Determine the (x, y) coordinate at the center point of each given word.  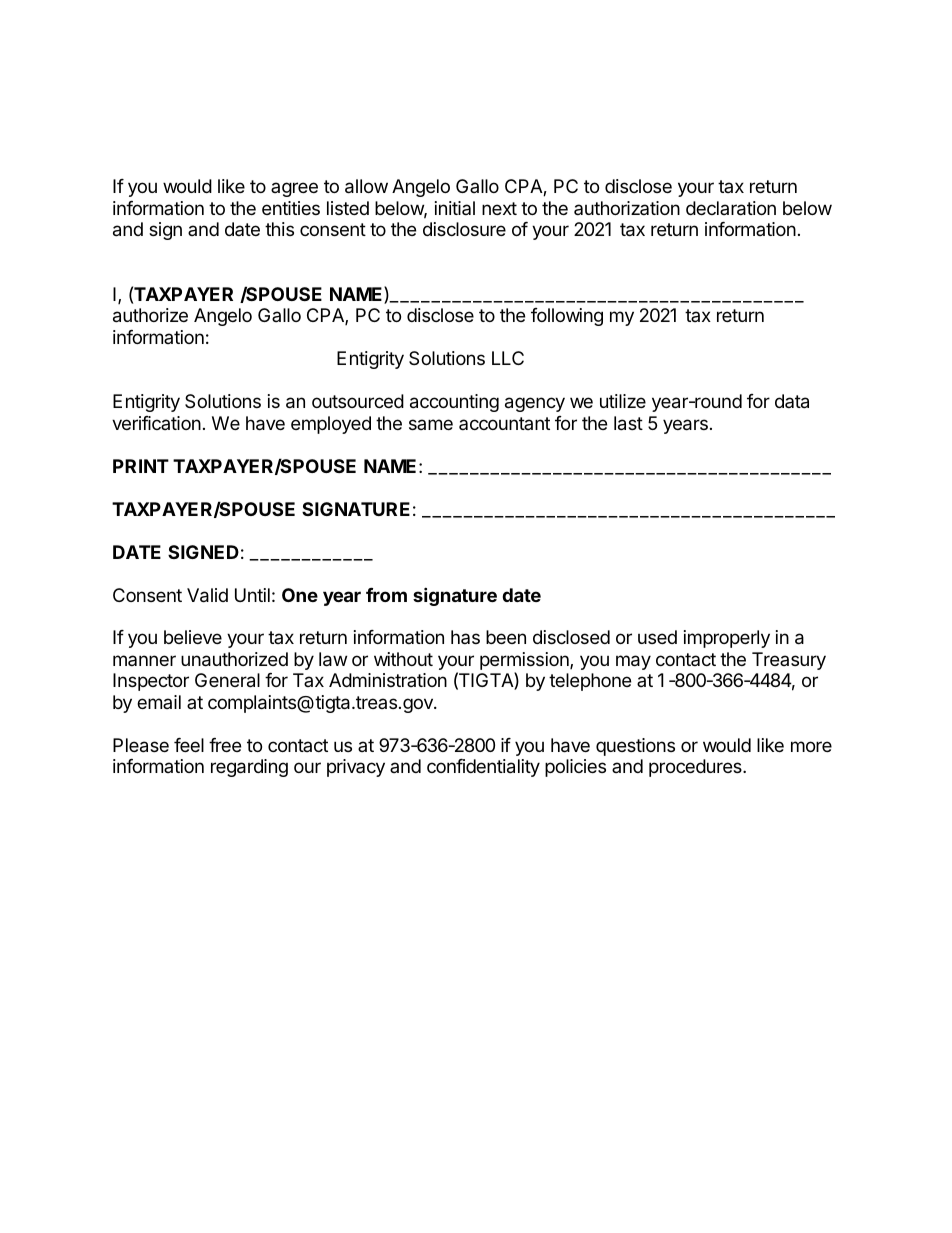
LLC (508, 358)
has (465, 637)
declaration (731, 208)
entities (291, 208)
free (225, 745)
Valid (207, 595)
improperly (727, 639)
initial (455, 208)
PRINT (141, 466)
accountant (504, 423)
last (628, 423)
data (792, 401)
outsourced (358, 401)
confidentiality (483, 768)
